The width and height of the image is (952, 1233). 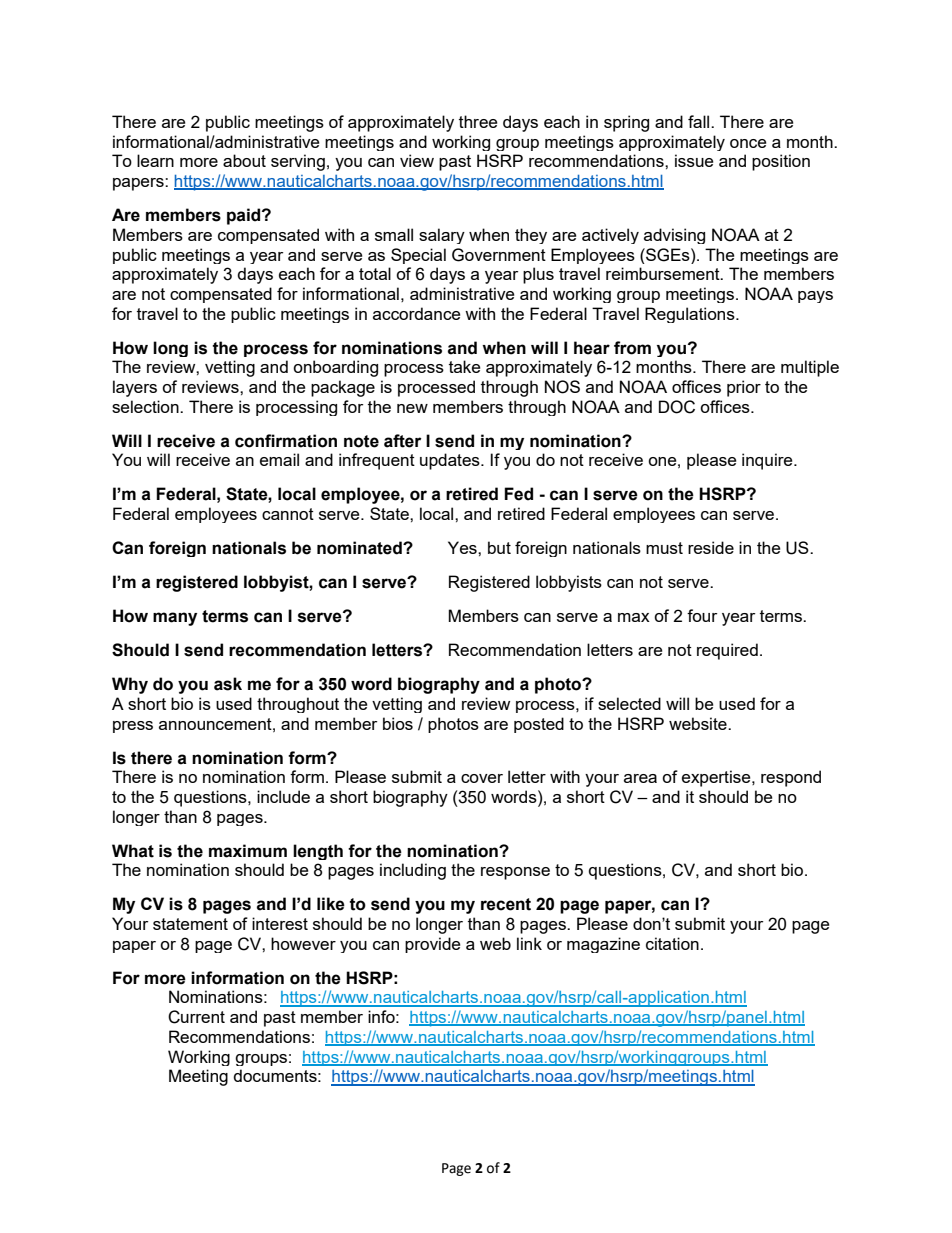 What do you see at coordinates (432, 945) in the image?
I see `provide` at bounding box center [432, 945].
